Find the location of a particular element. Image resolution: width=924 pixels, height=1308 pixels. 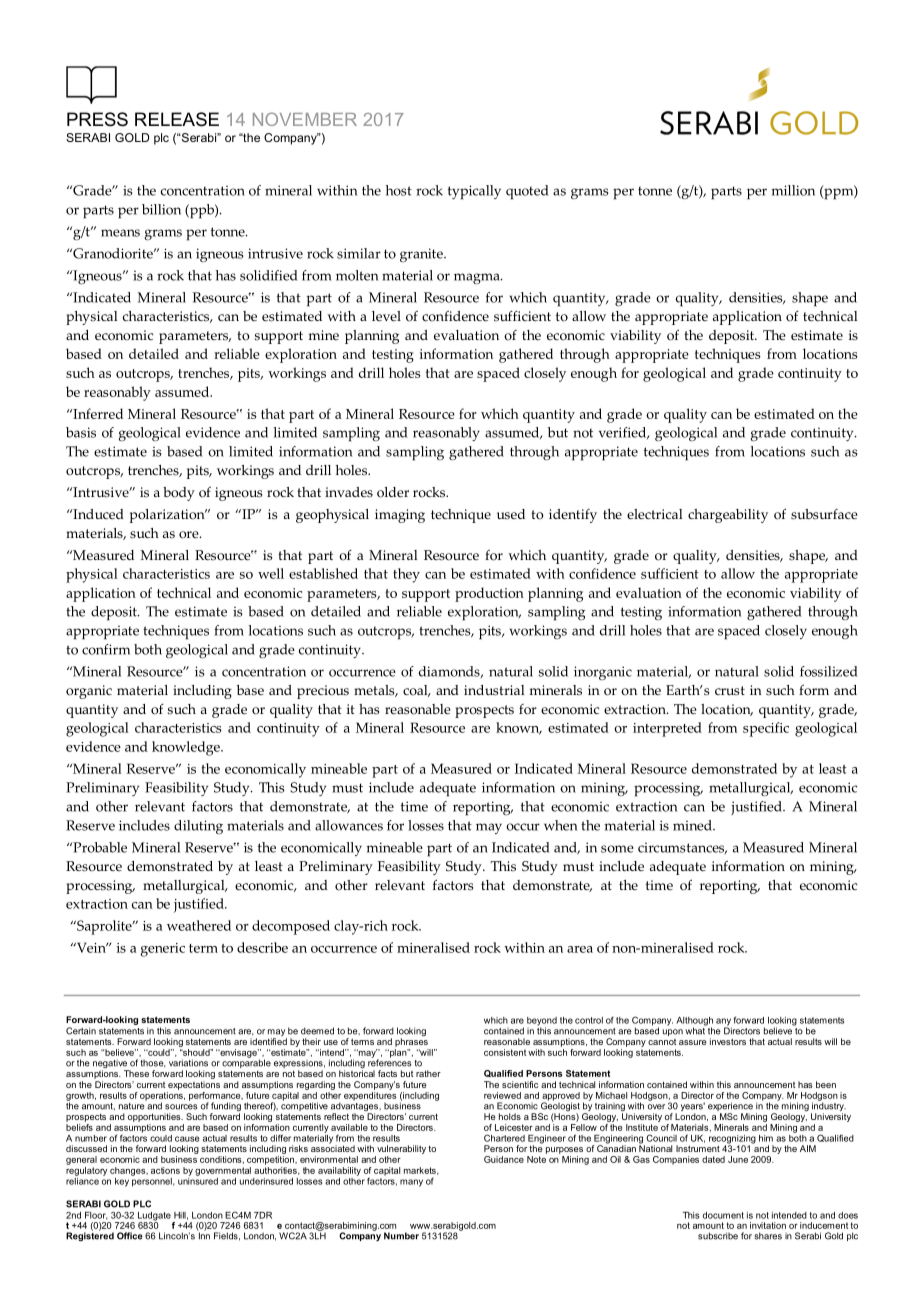

million is located at coordinates (793, 190).
